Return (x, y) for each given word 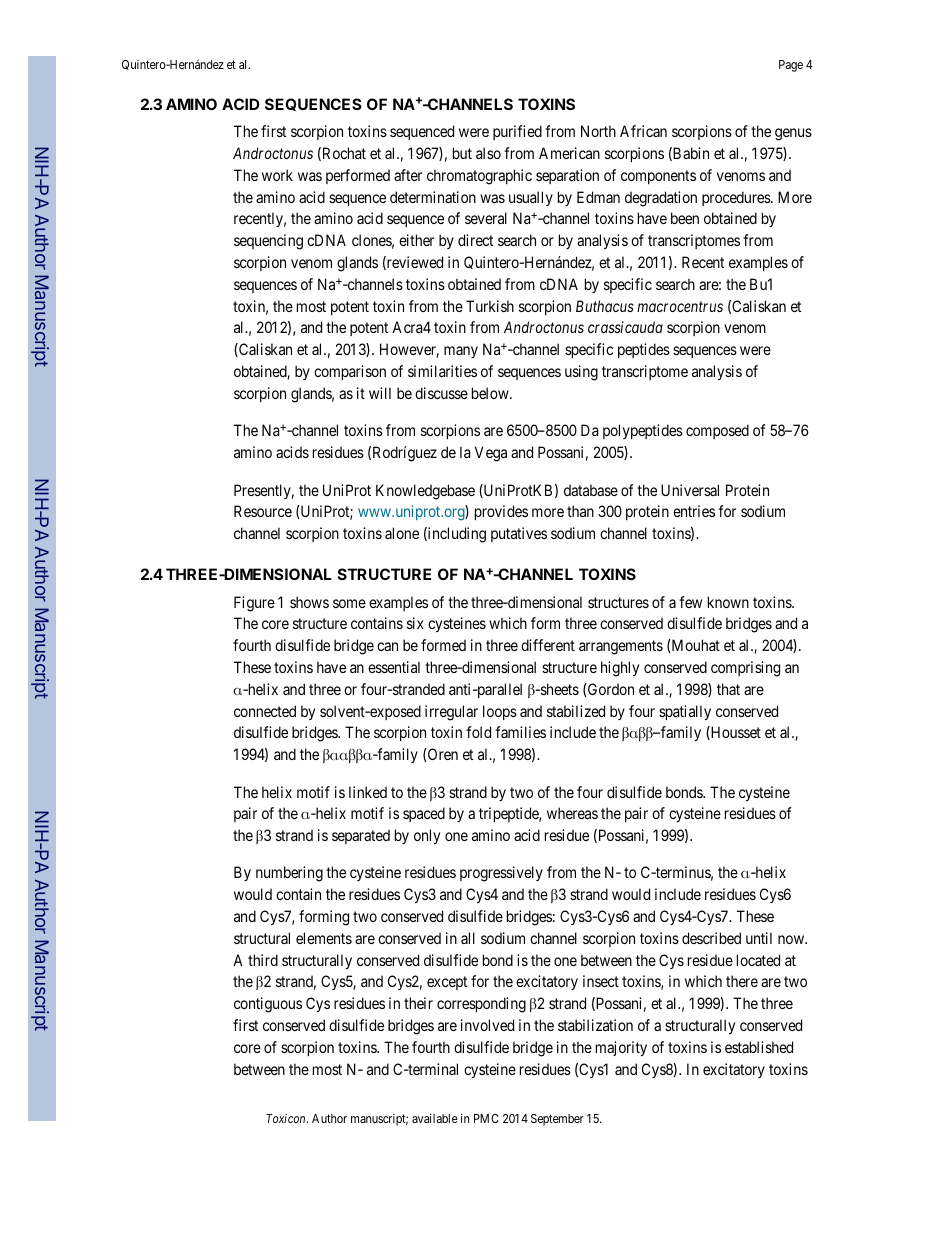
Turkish (490, 306)
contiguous (268, 1005)
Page (791, 66)
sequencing (268, 242)
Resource (263, 511)
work (277, 175)
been (685, 218)
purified (517, 132)
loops (500, 712)
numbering (289, 874)
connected (265, 711)
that (728, 689)
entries (694, 511)
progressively (501, 874)
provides (501, 512)
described (711, 938)
